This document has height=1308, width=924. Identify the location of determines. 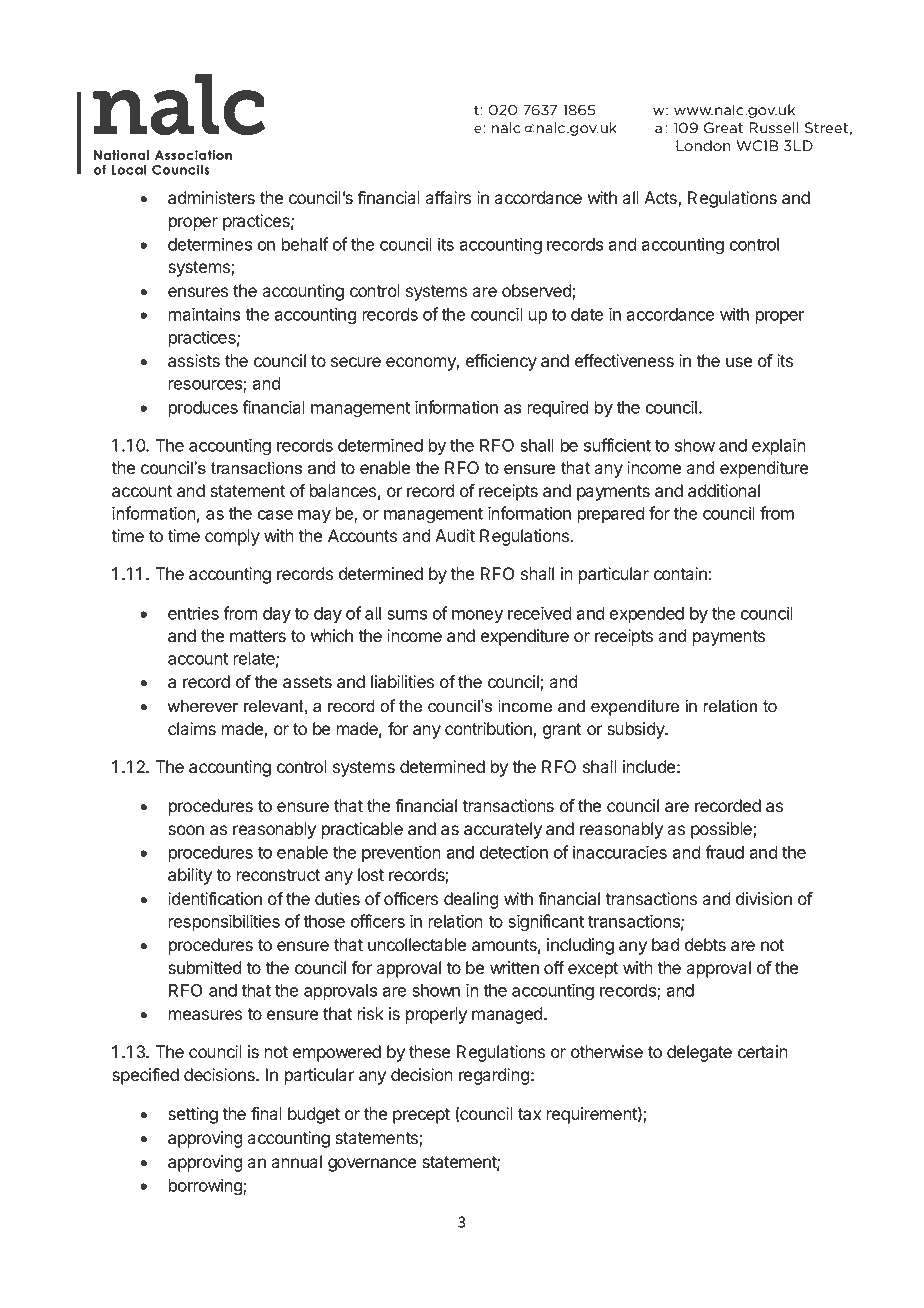
(210, 244).
